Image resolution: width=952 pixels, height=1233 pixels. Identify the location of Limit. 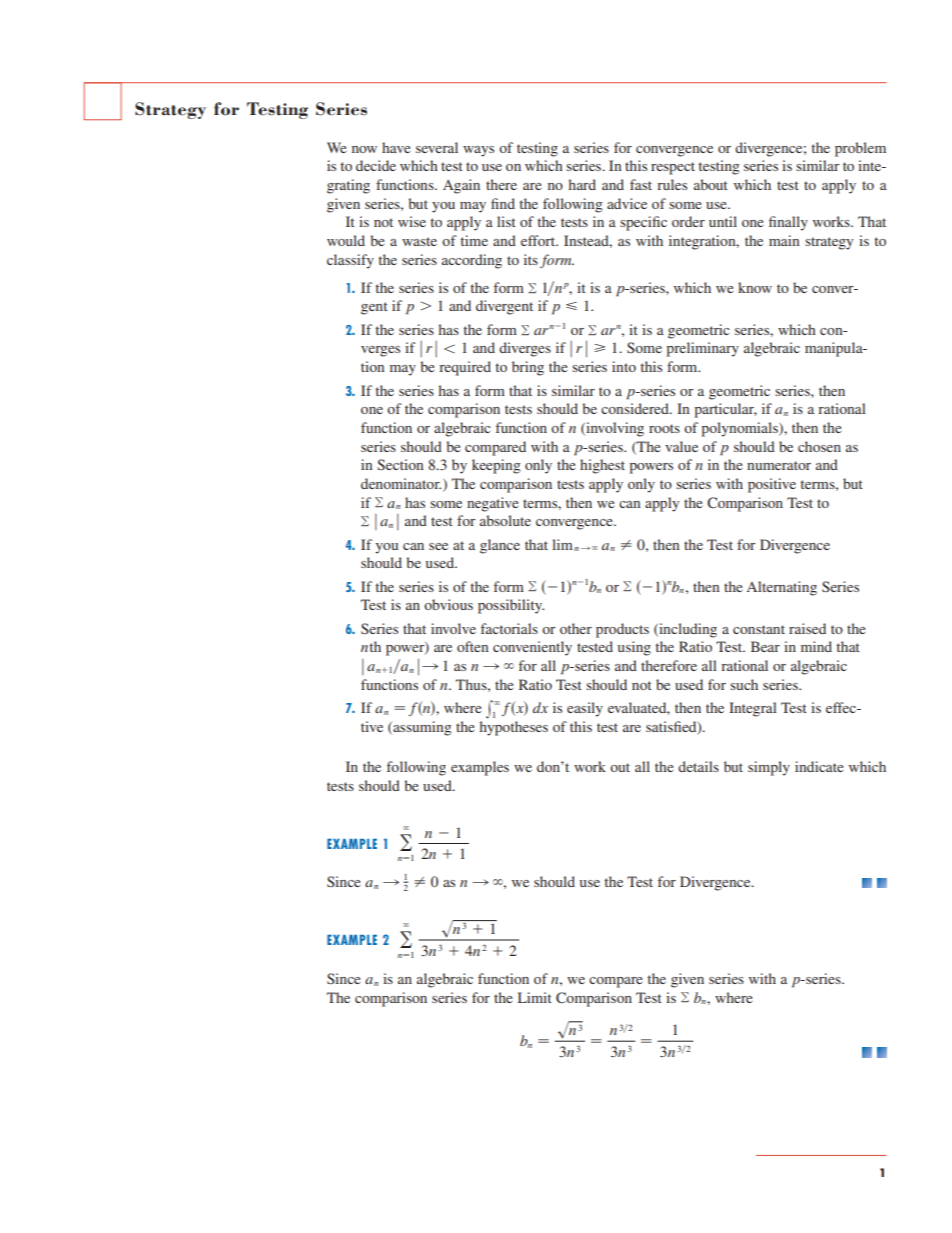
(535, 997).
